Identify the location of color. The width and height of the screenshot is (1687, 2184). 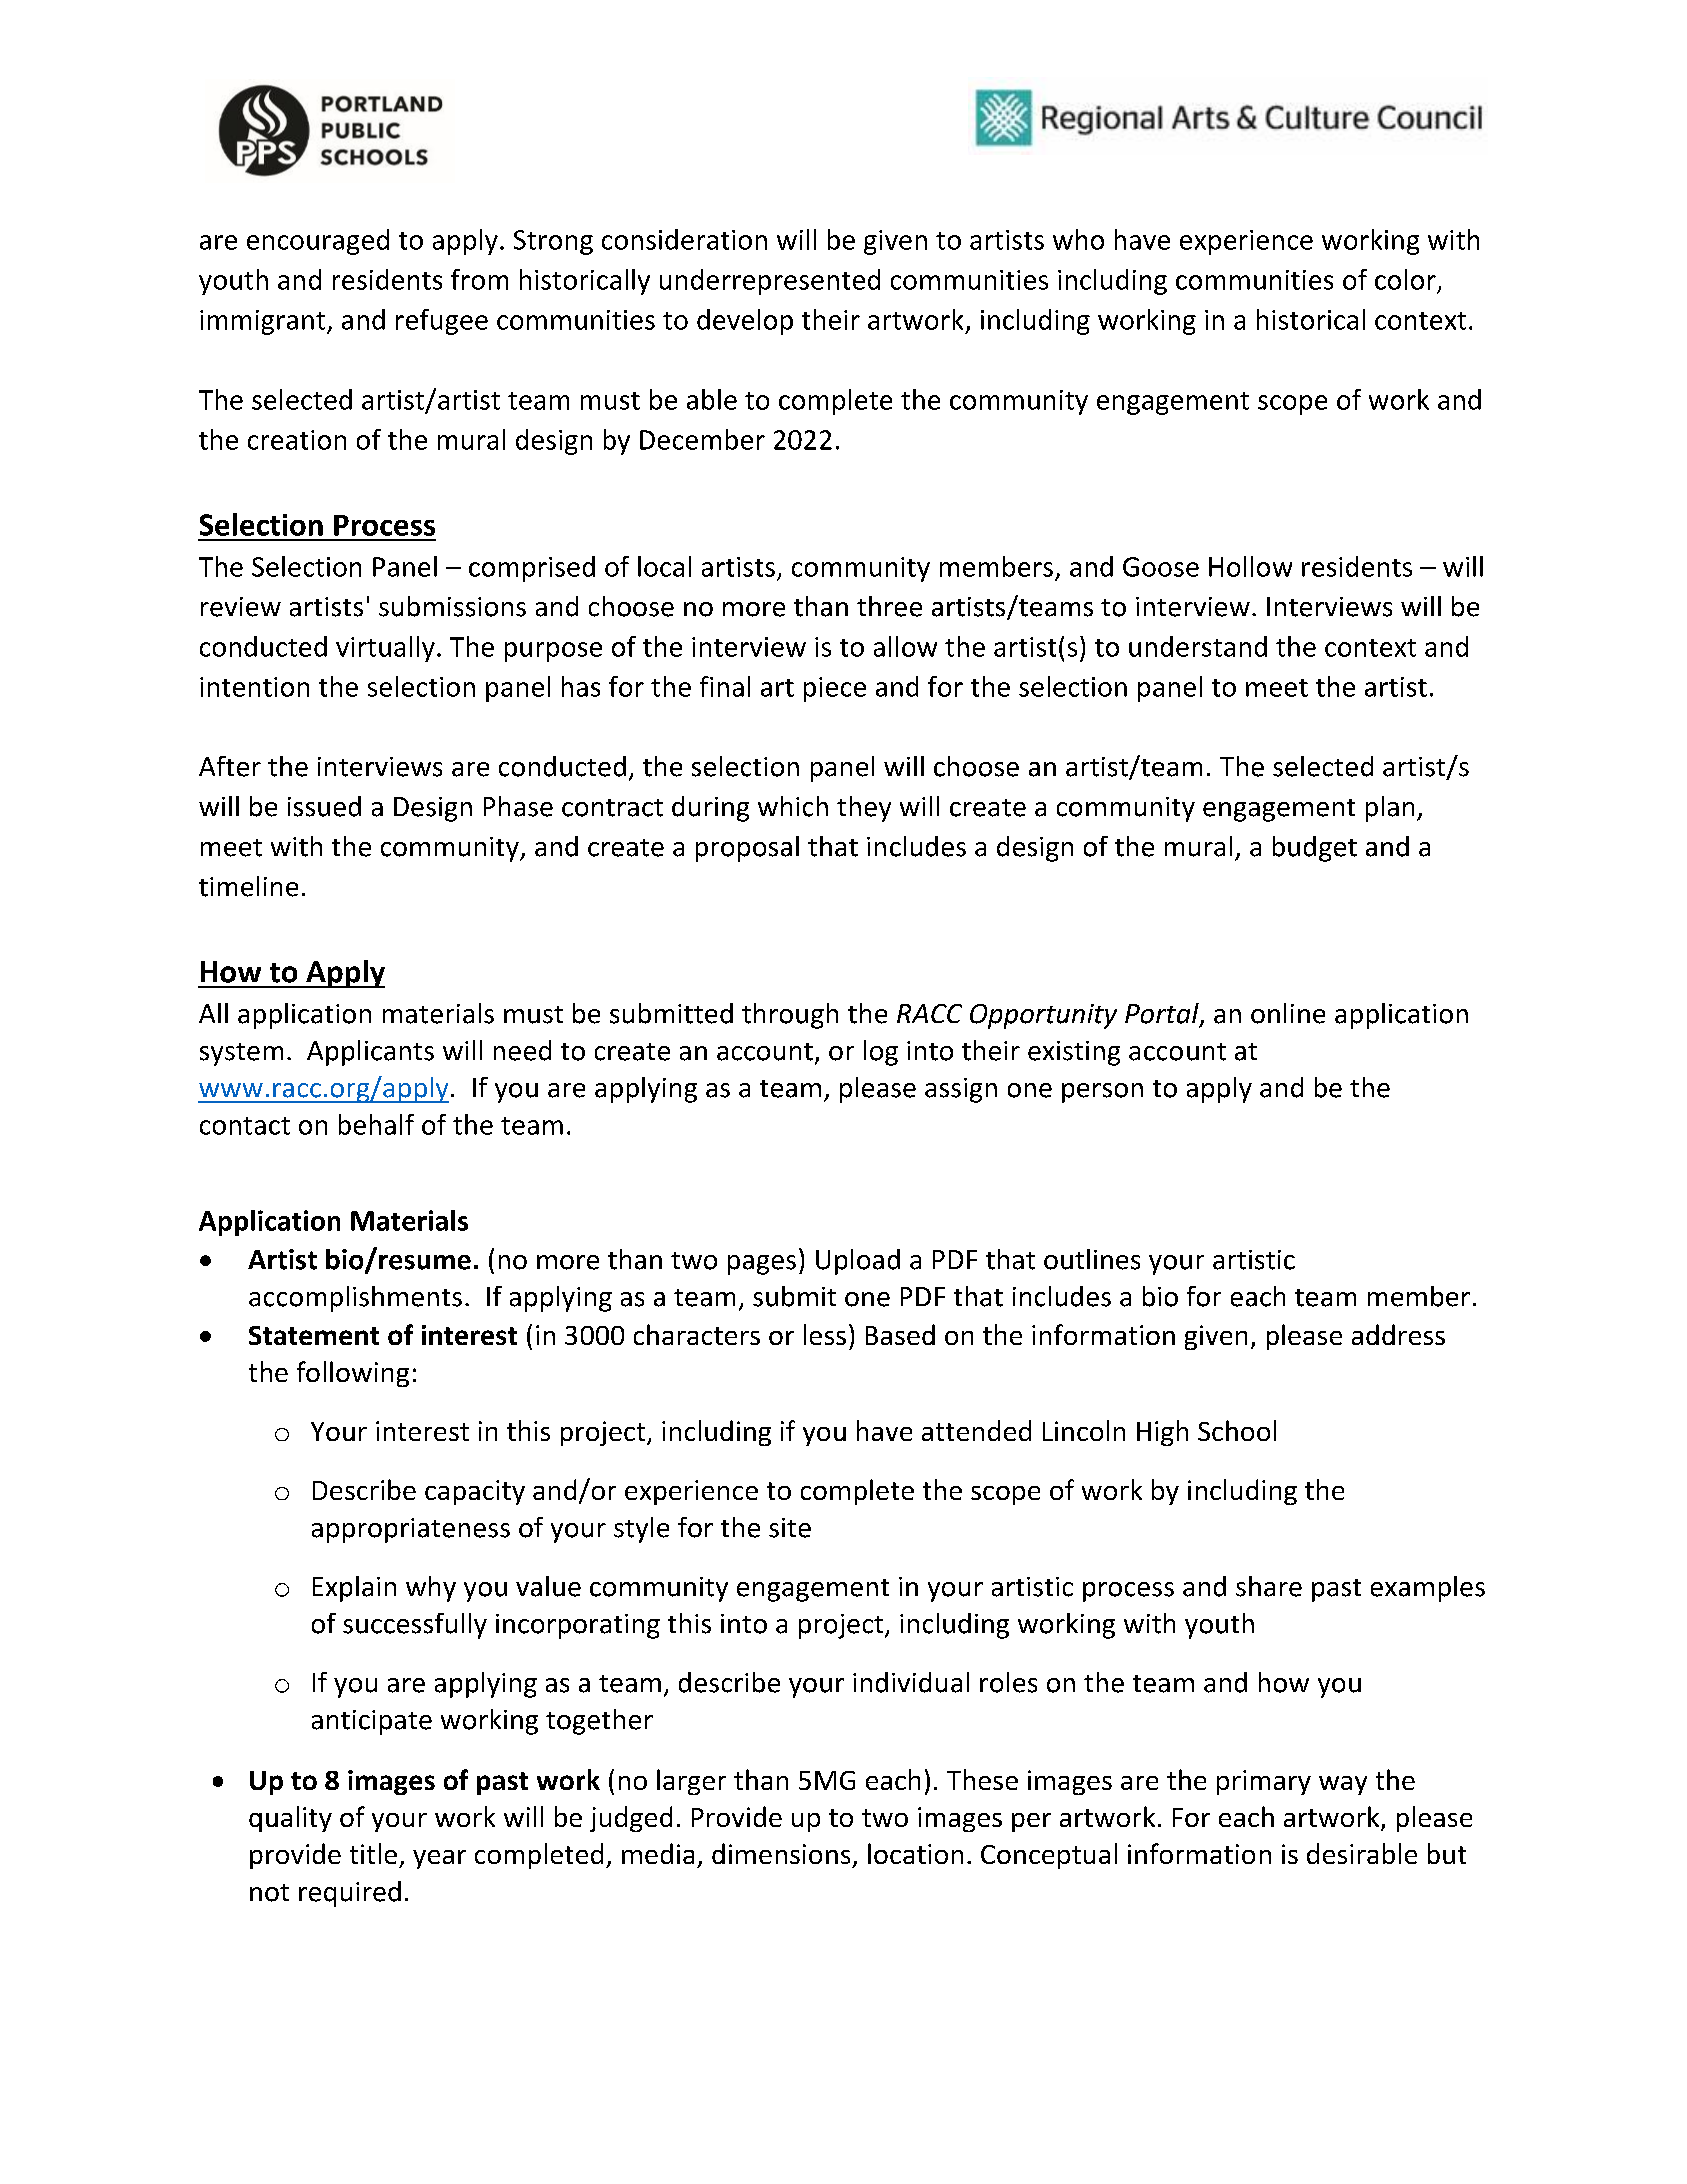
(1405, 279).
